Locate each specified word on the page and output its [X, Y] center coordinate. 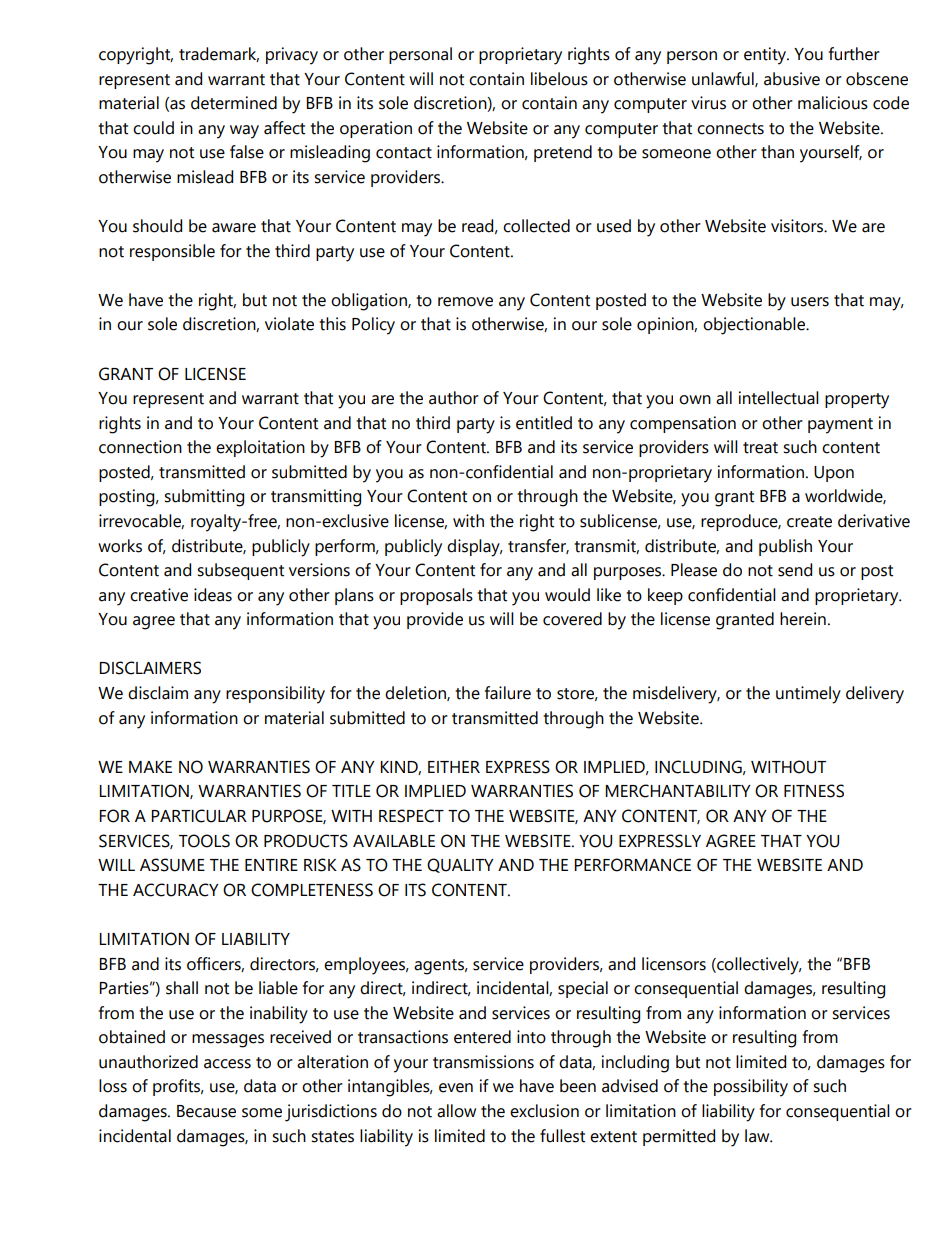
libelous [559, 79]
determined [234, 103]
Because [206, 1111]
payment [840, 426]
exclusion [544, 1111]
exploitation [260, 448]
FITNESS [814, 791]
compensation [683, 424]
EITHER [454, 767]
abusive [792, 79]
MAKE [150, 767]
